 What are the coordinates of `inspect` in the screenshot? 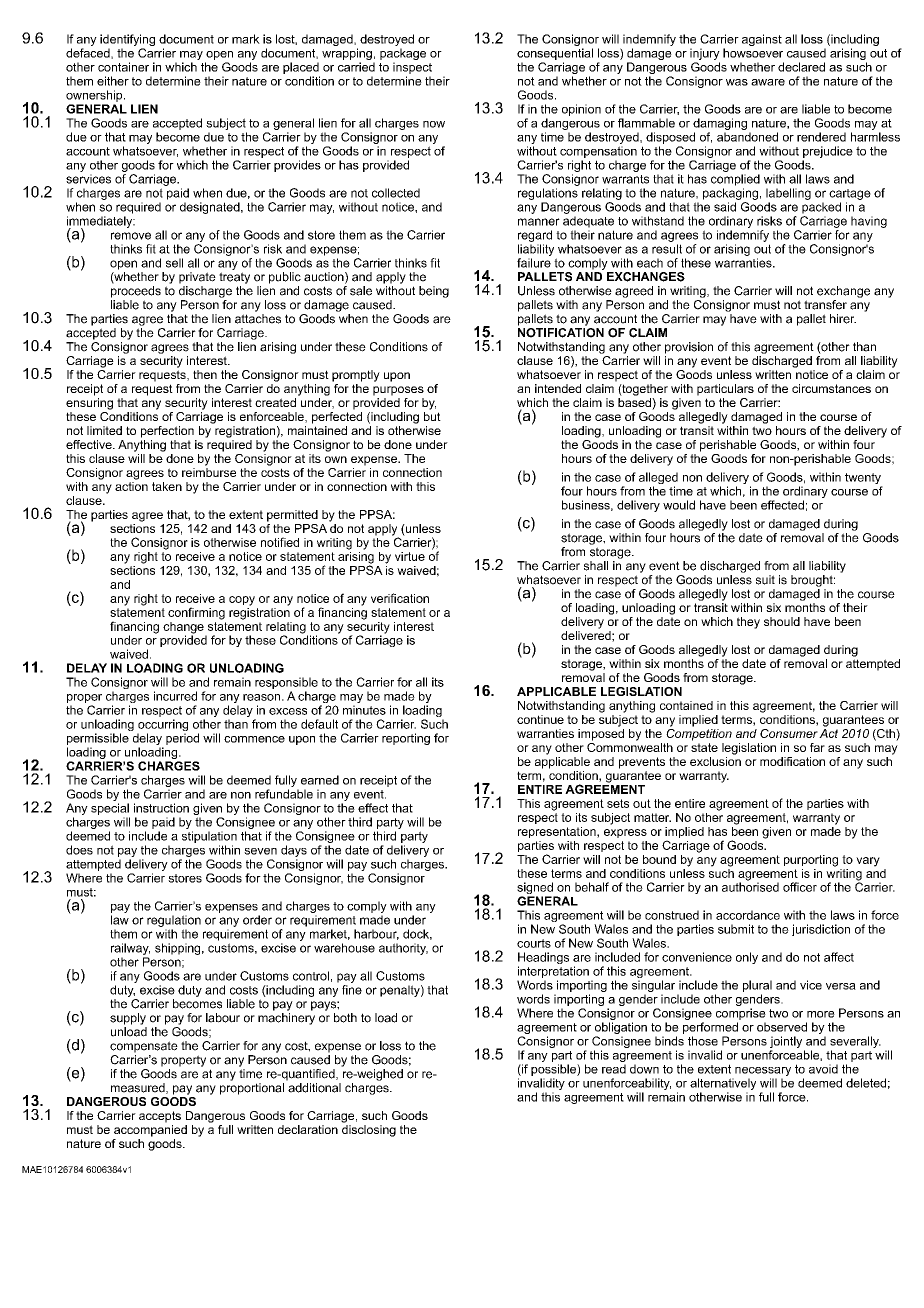 It's located at (412, 68).
